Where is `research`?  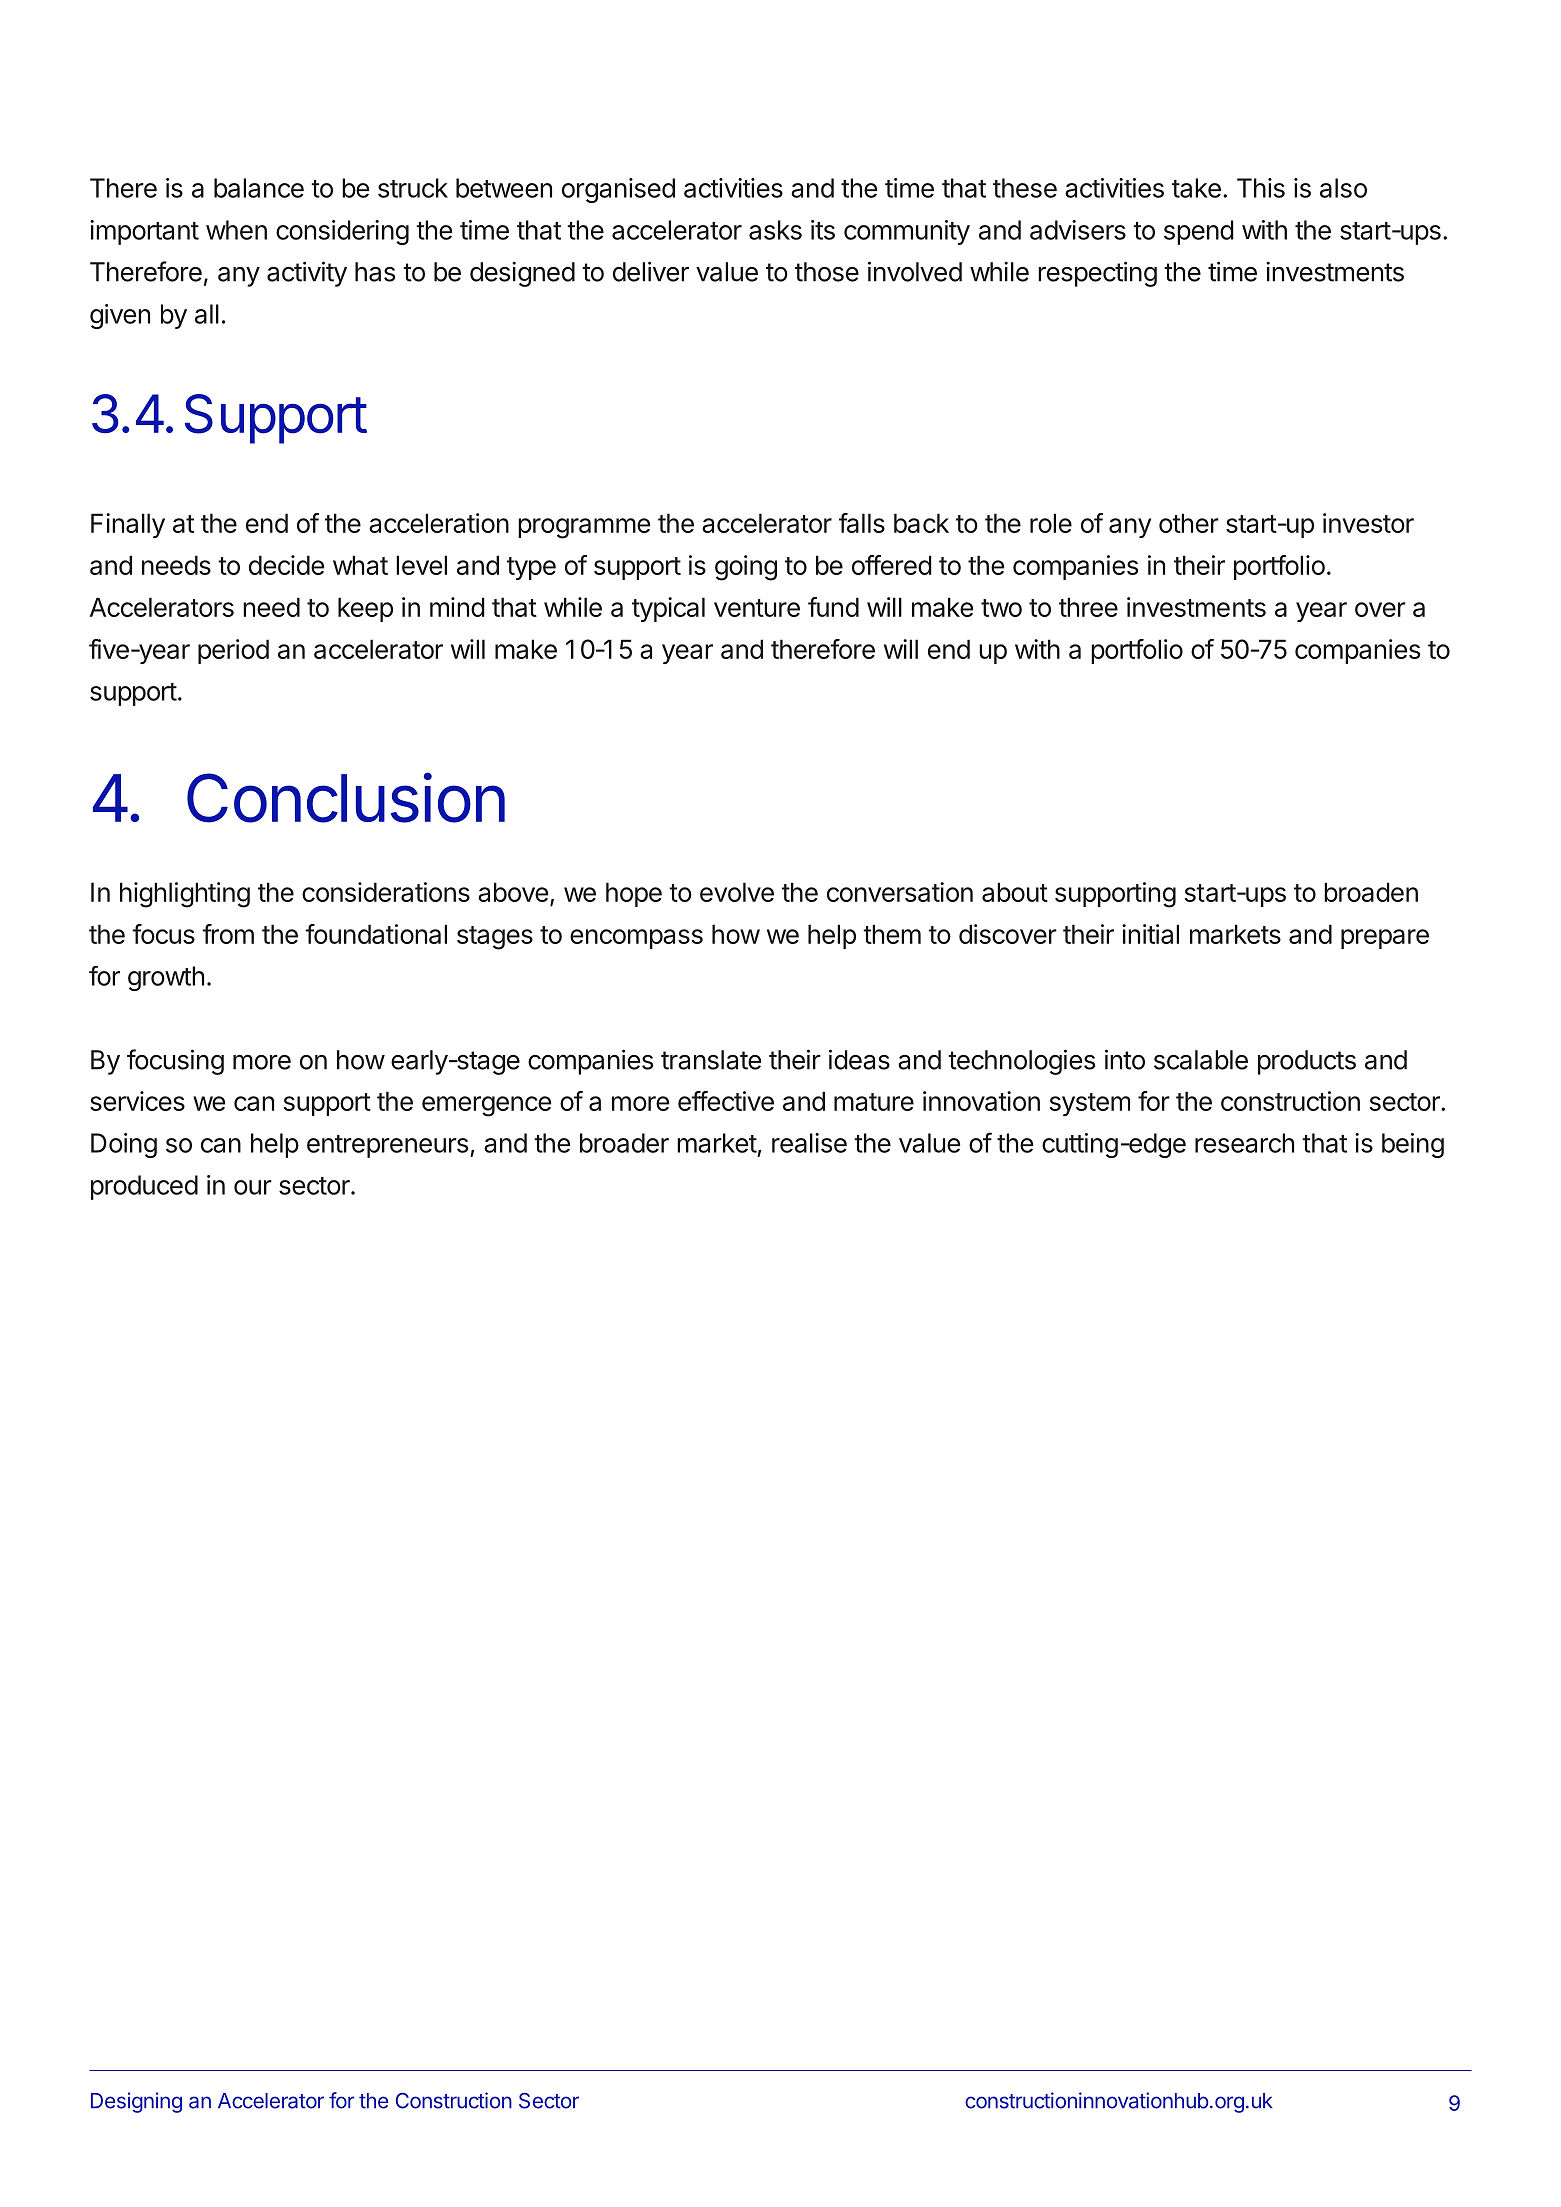 research is located at coordinates (1244, 1143).
